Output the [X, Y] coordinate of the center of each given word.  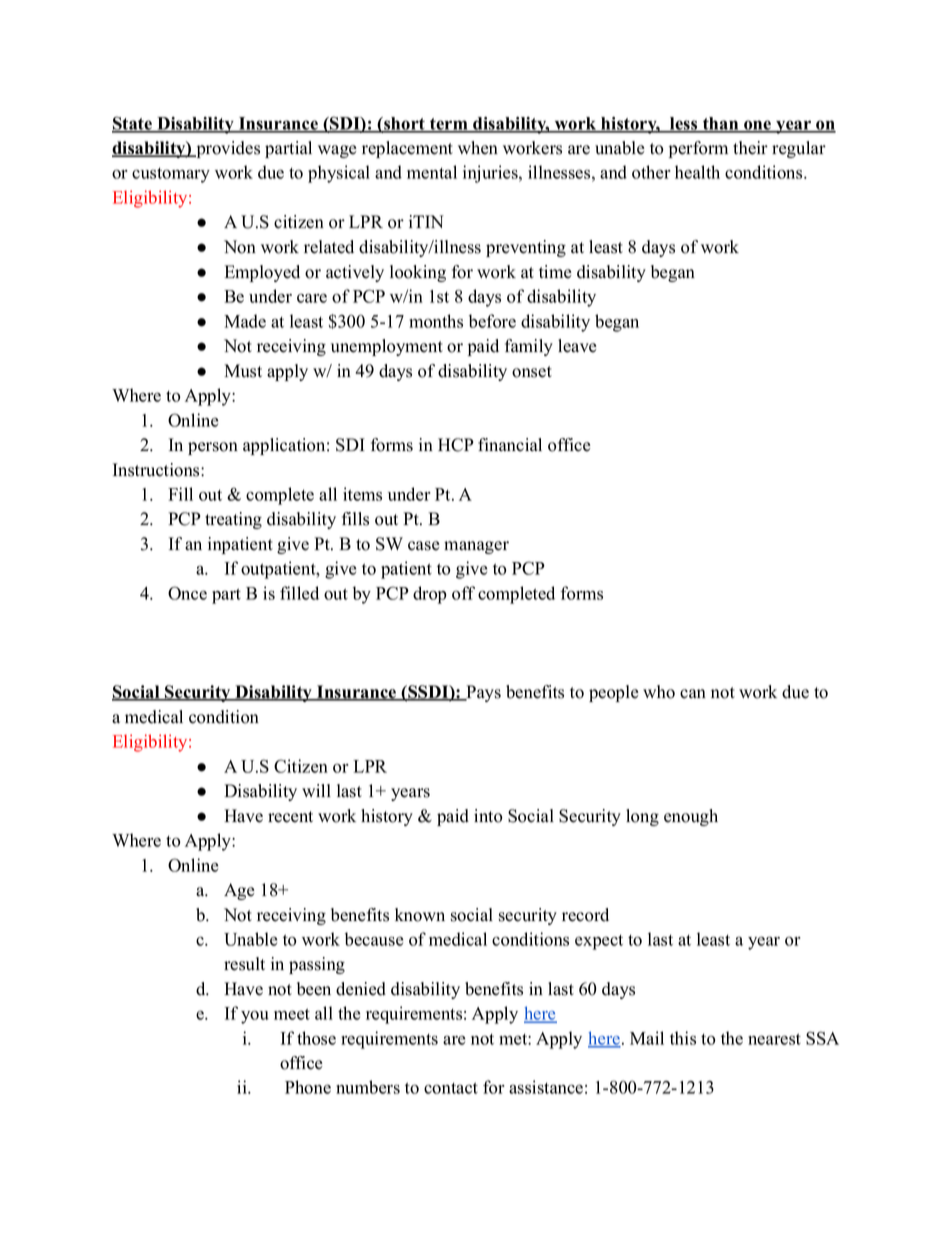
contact [451, 1088]
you [255, 1017]
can [693, 694]
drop [429, 595]
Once [187, 593]
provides [227, 149]
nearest [774, 1039]
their [750, 148]
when [478, 148]
